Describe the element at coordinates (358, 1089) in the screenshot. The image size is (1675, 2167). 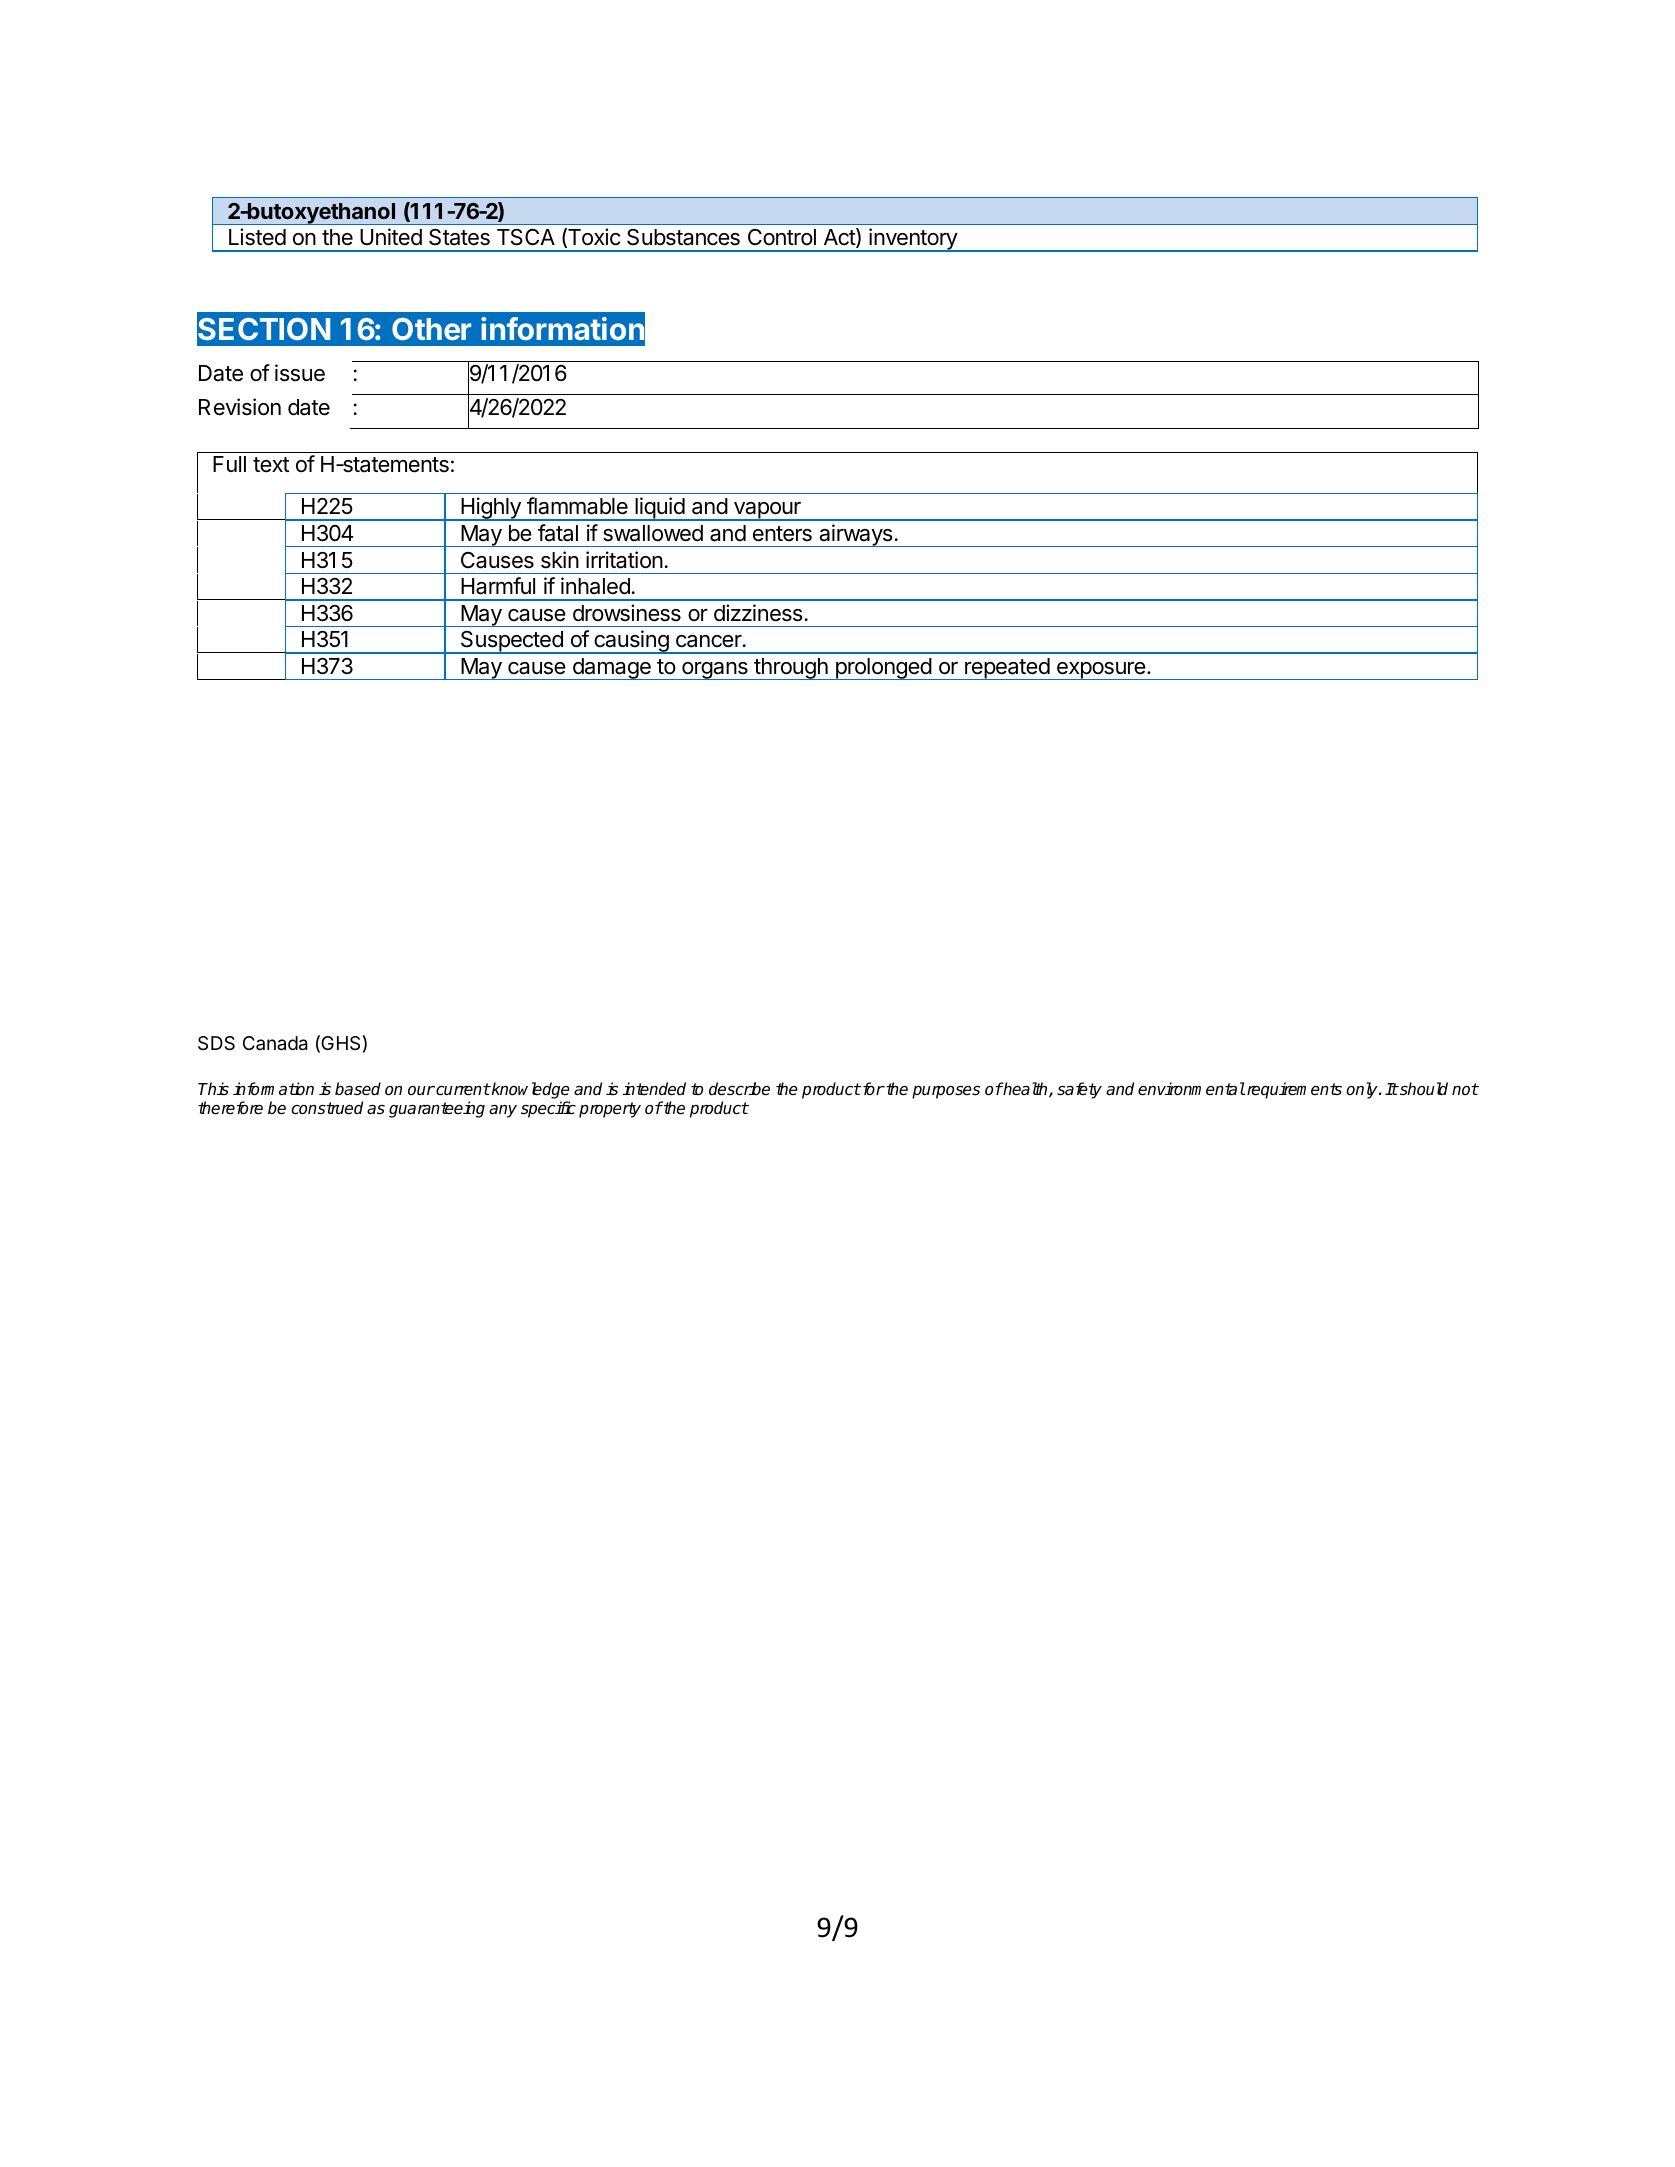
I see `based` at that location.
